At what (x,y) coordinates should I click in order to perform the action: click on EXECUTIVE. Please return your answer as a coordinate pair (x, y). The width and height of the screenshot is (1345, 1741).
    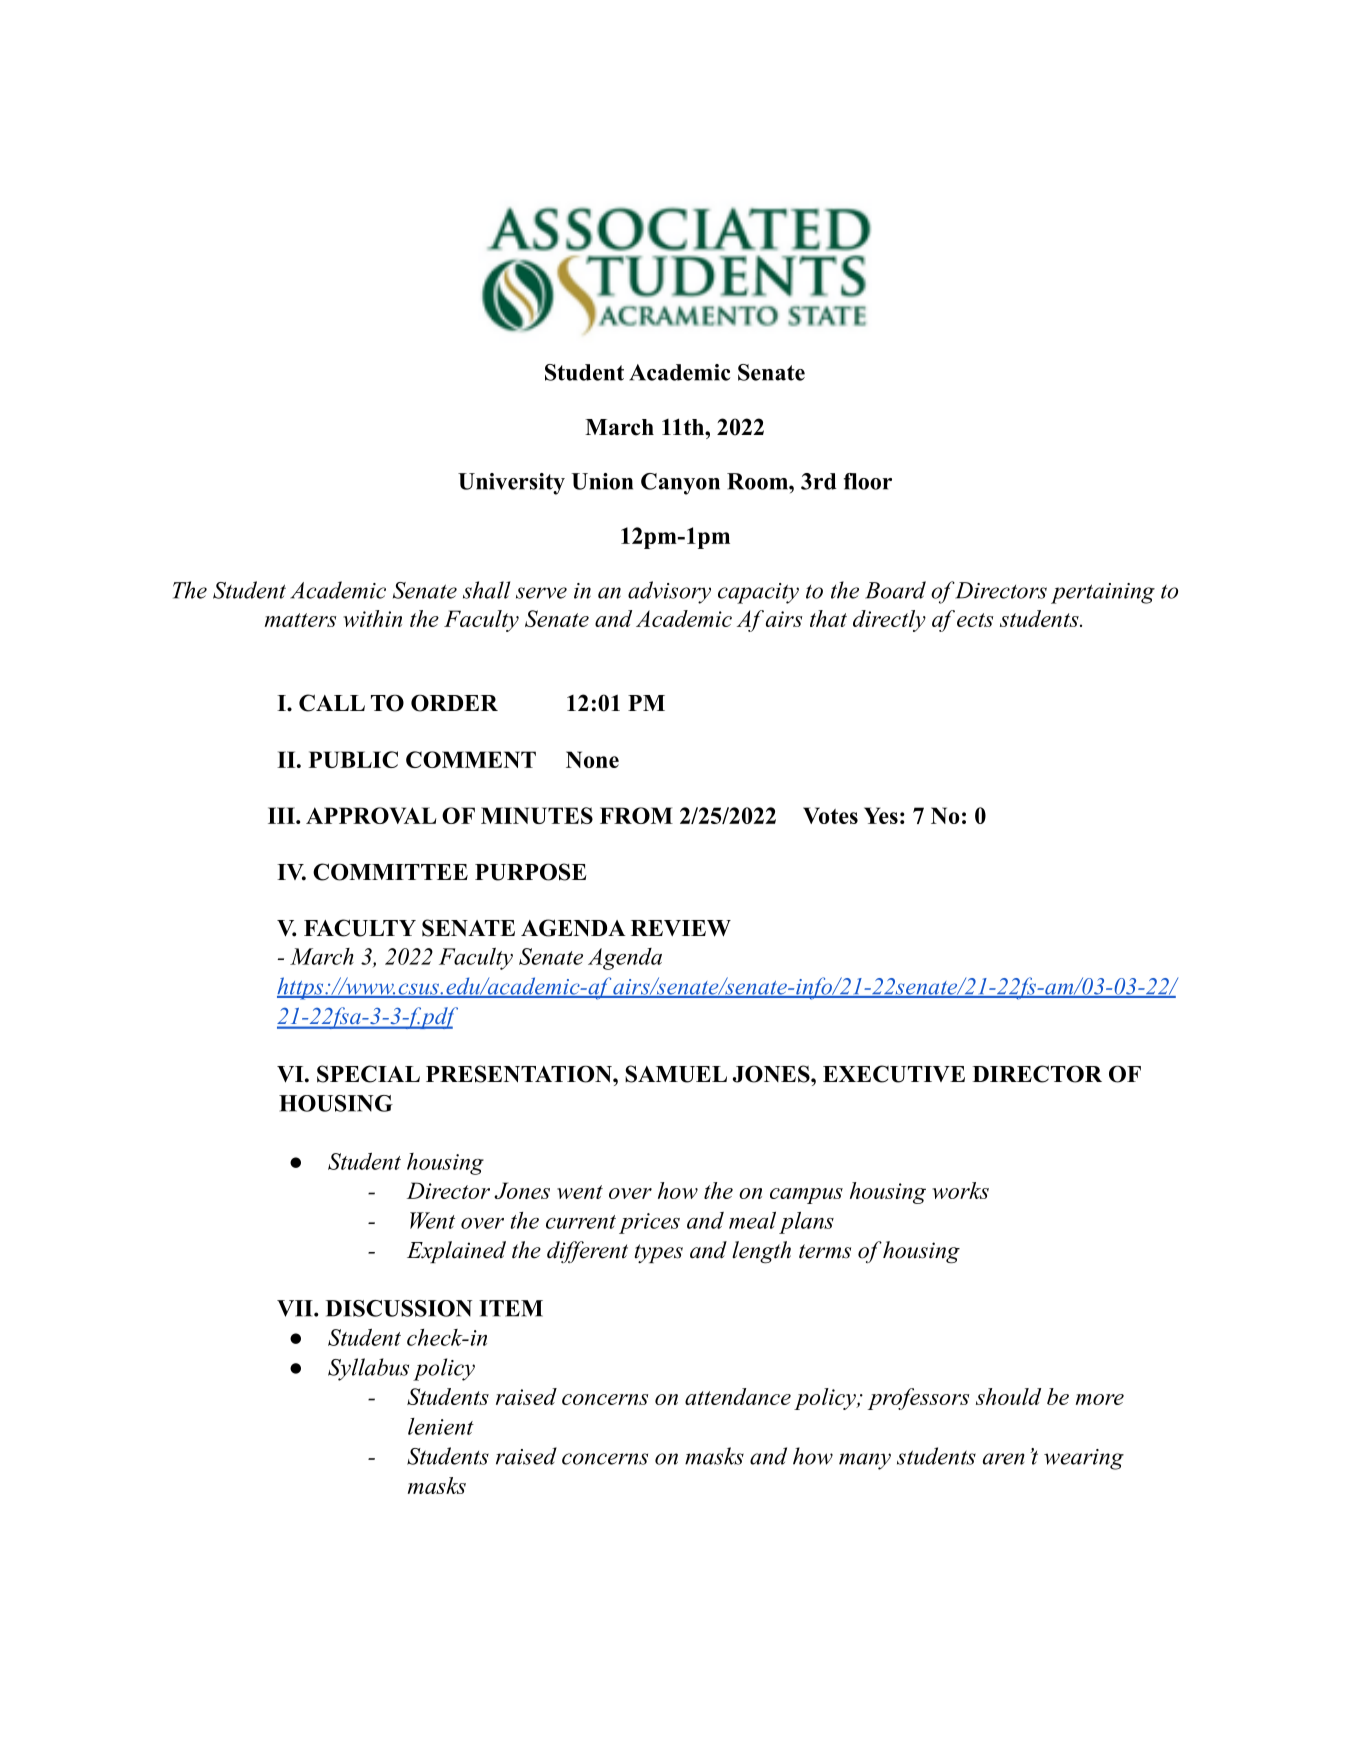
    Looking at the image, I should click on (894, 1074).
